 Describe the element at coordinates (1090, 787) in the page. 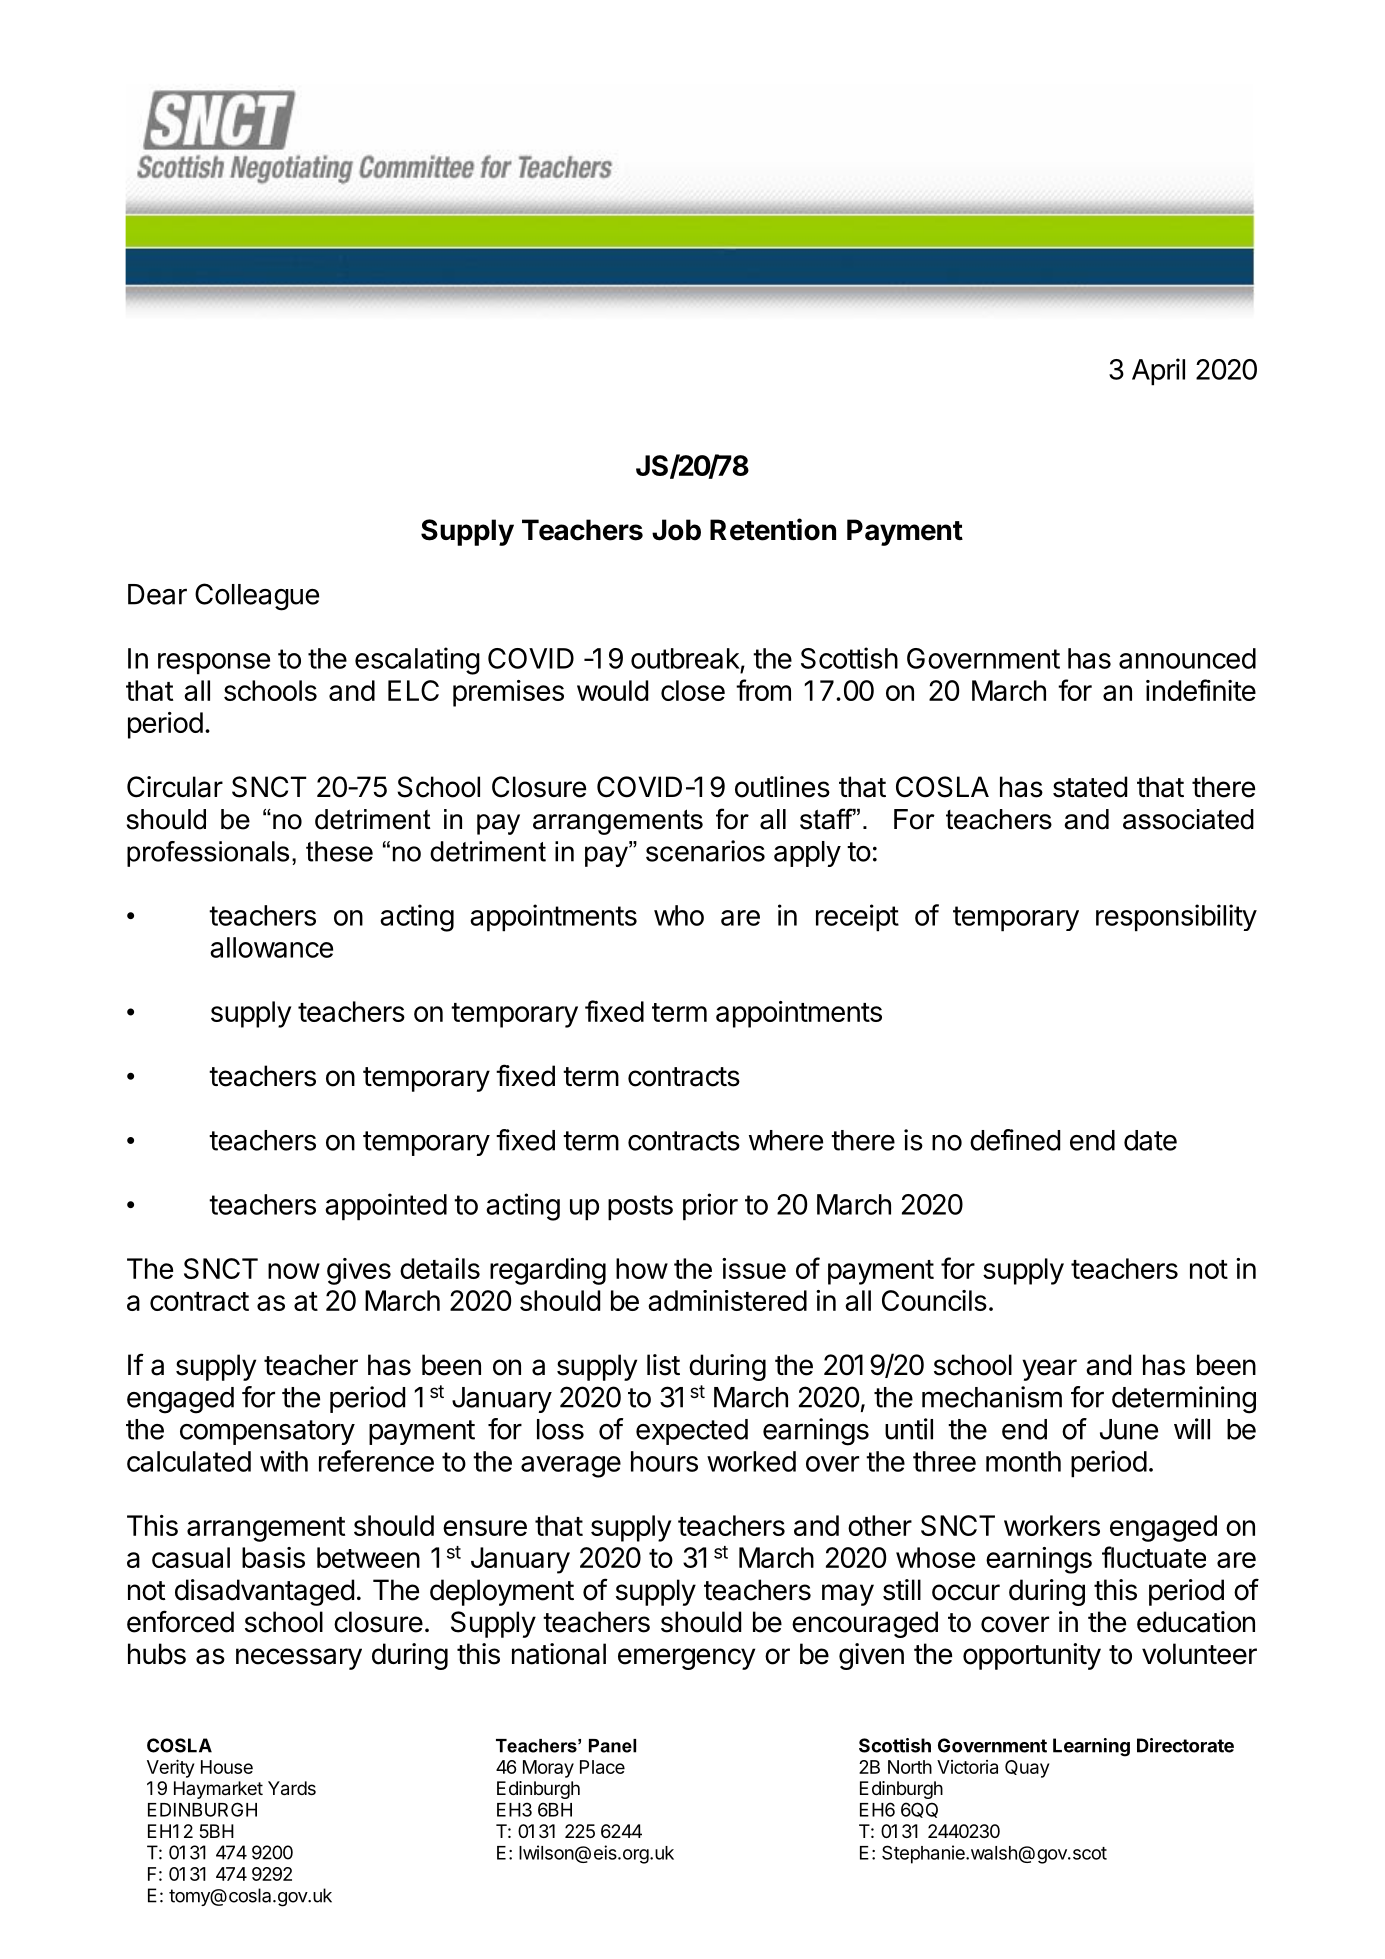

I see `stated` at that location.
